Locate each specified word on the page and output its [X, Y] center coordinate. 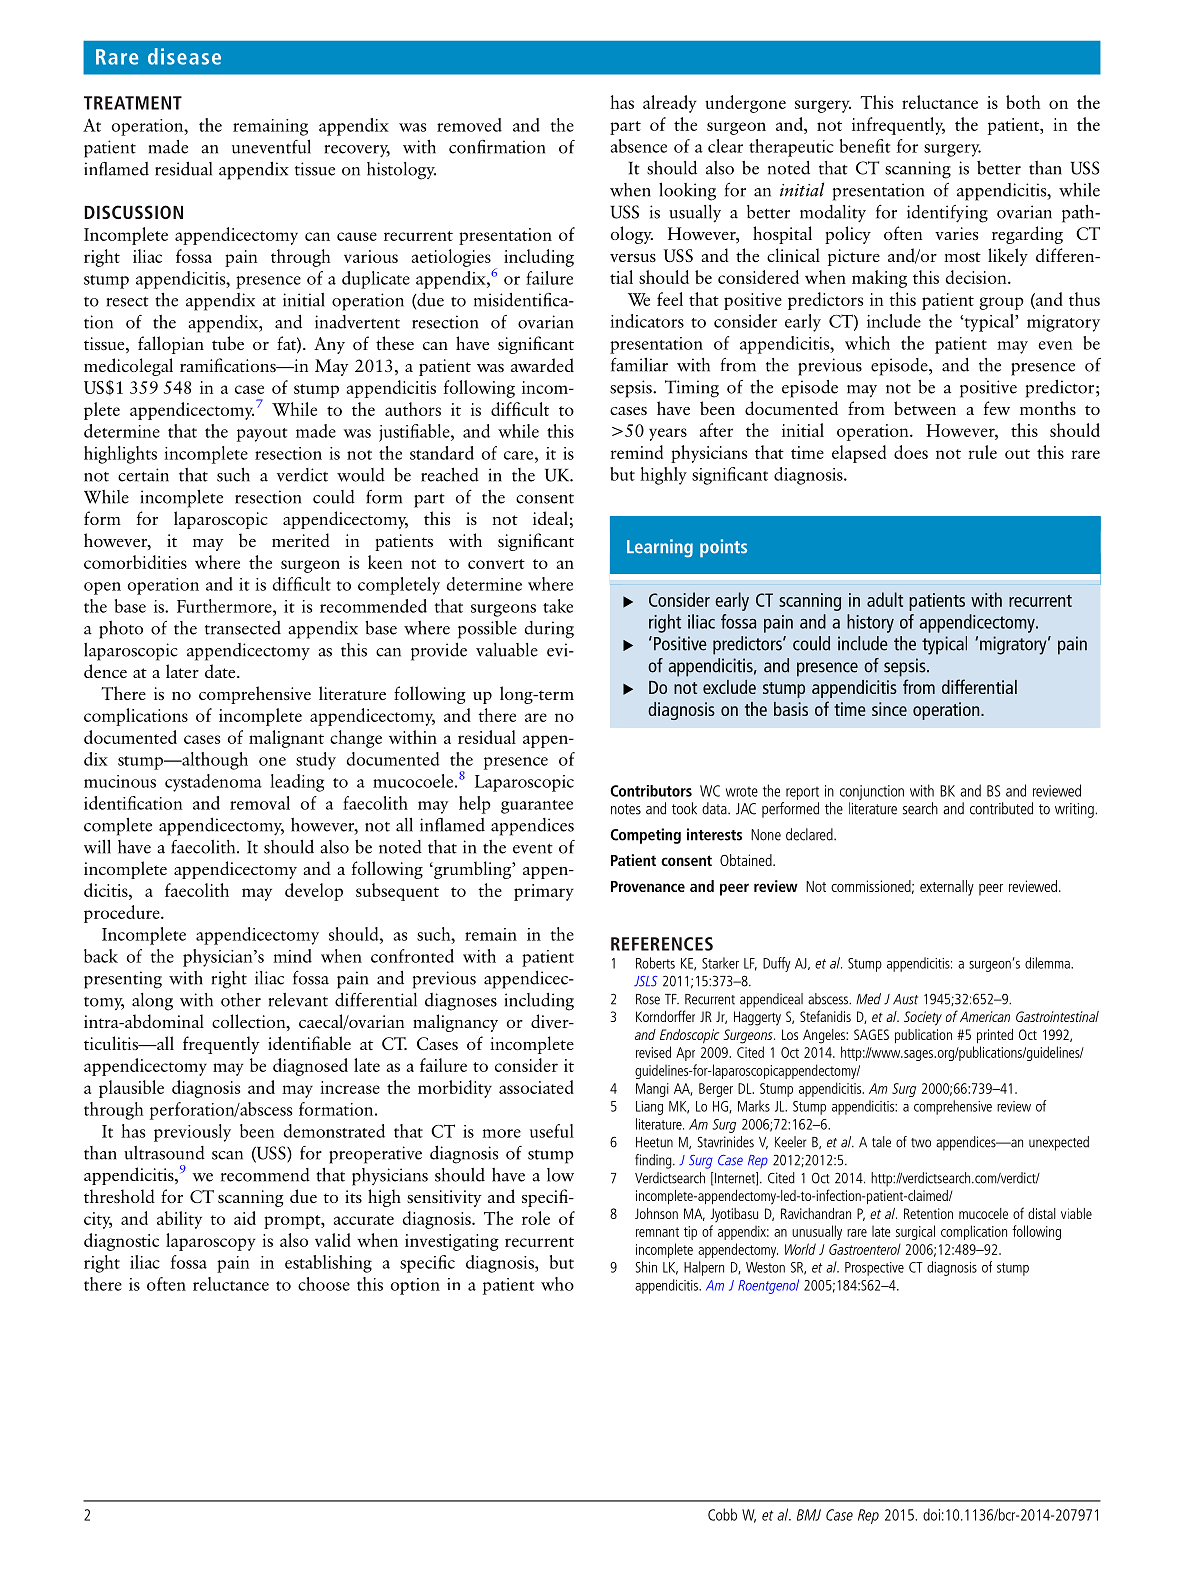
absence [638, 146]
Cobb [722, 1514]
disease [184, 56]
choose [324, 1284]
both [1023, 102]
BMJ [809, 1515]
